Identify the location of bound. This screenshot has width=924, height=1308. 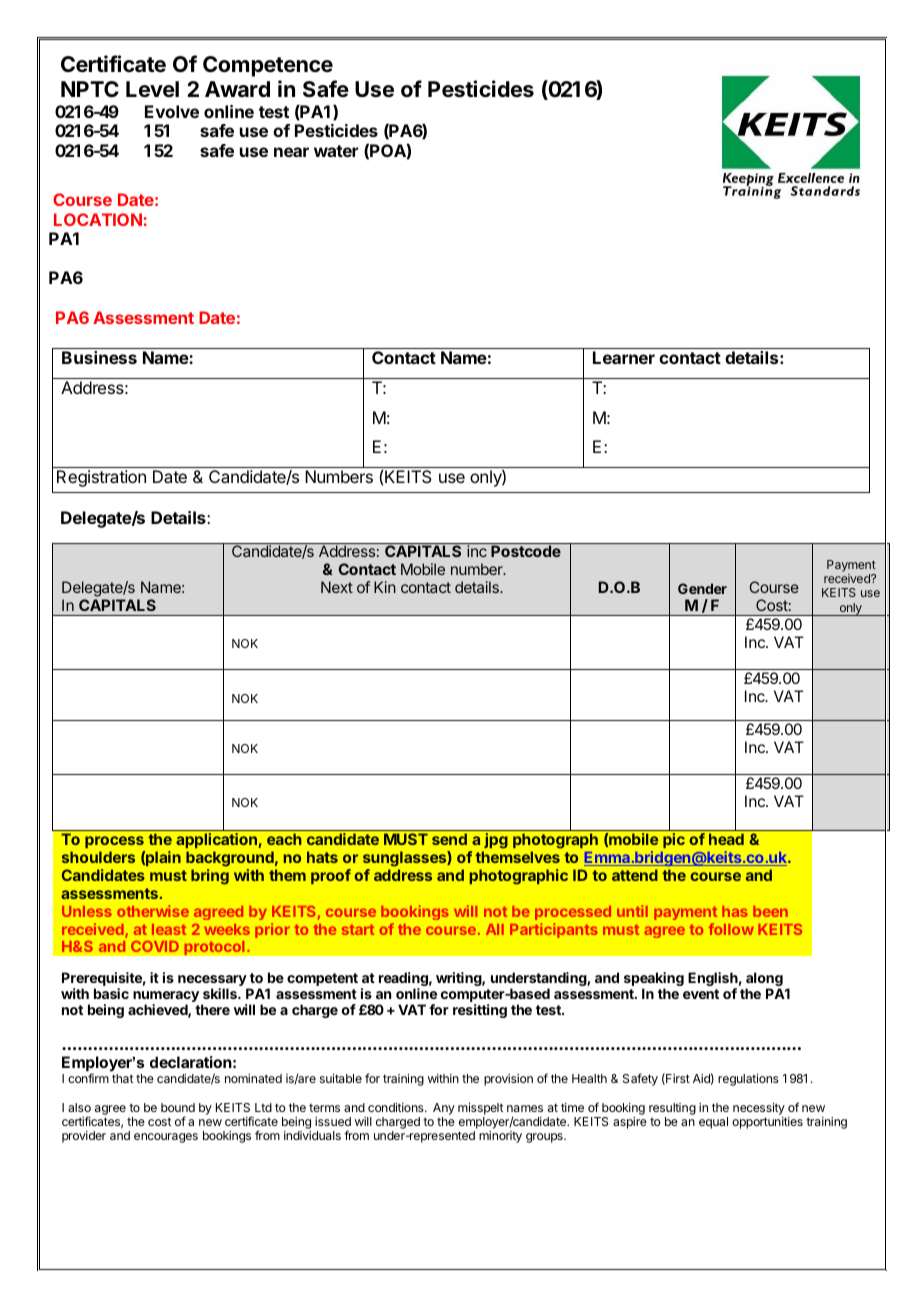
(178, 1107).
